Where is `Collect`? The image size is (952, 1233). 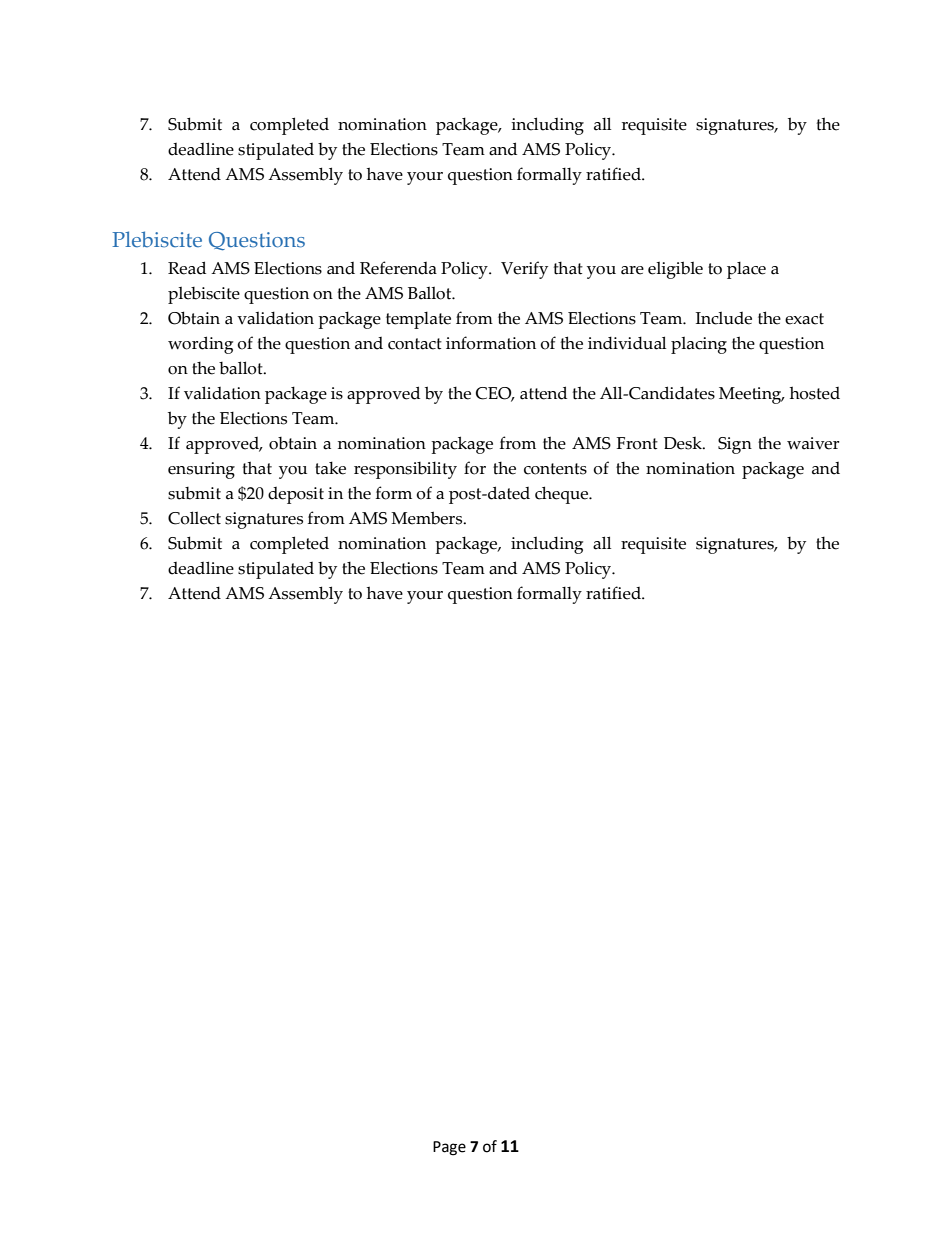
Collect is located at coordinates (194, 518).
